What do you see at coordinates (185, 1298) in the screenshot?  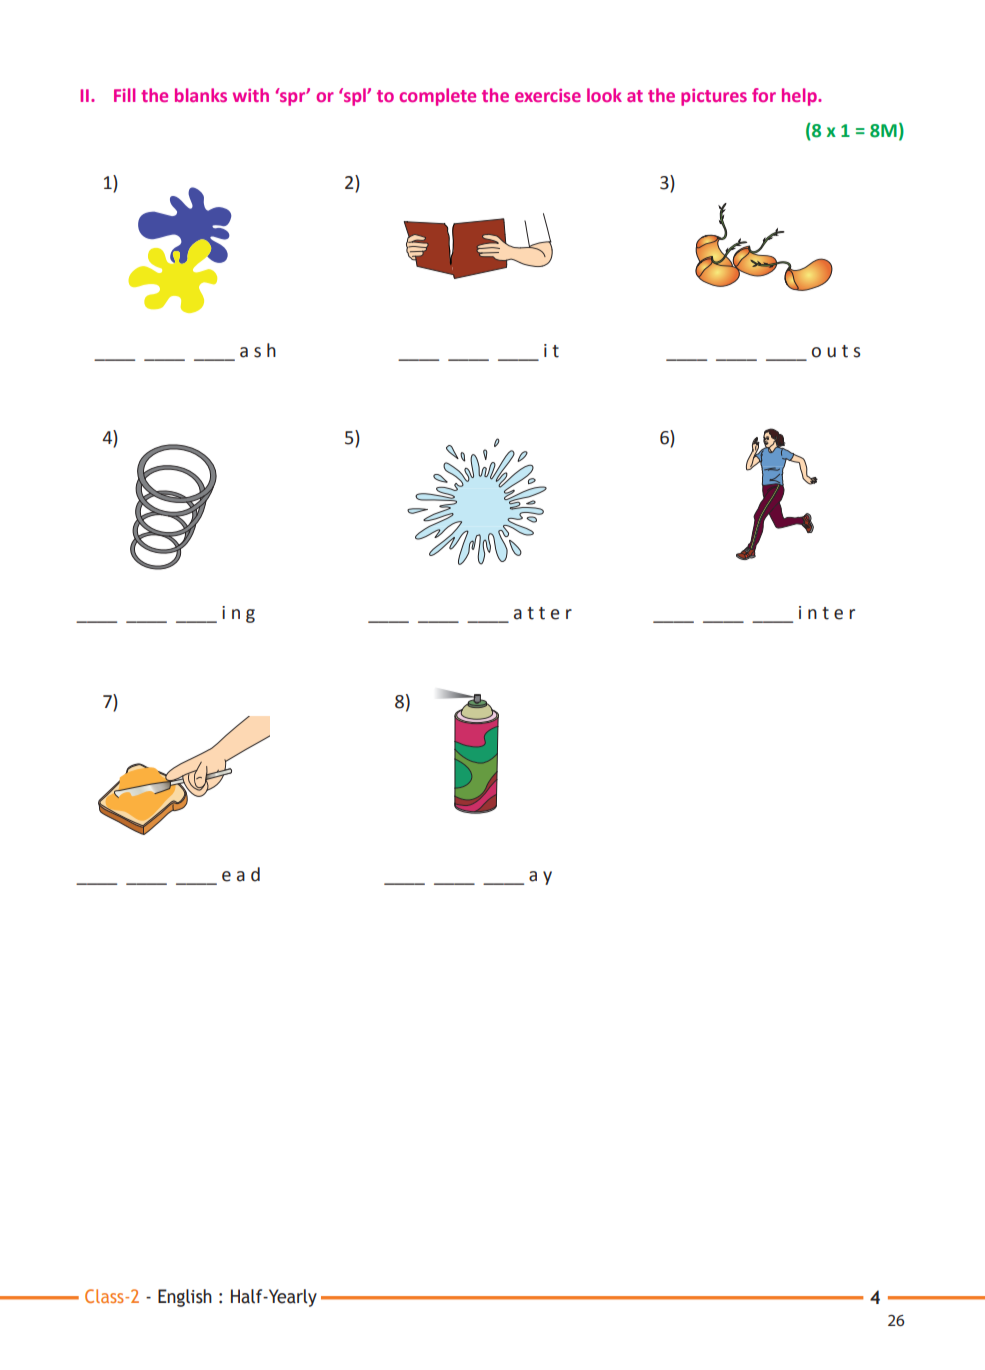 I see `English` at bounding box center [185, 1298].
